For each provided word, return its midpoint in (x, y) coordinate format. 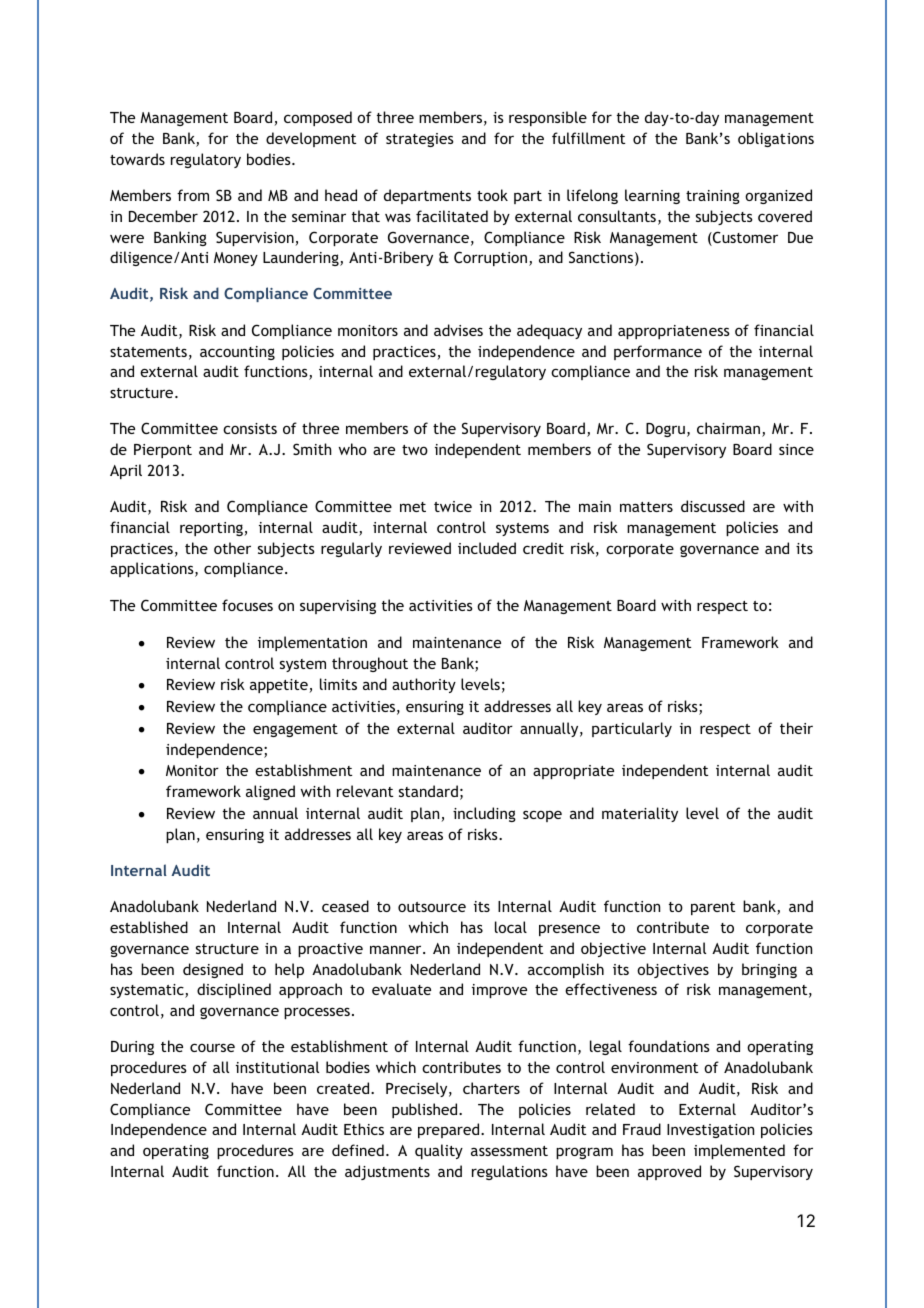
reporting (212, 529)
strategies (420, 140)
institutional (277, 1067)
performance (658, 352)
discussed (713, 506)
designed (213, 970)
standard (428, 791)
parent (713, 908)
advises (458, 330)
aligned (270, 792)
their (796, 728)
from (193, 195)
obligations (776, 139)
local (511, 927)
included (487, 548)
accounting (237, 353)
